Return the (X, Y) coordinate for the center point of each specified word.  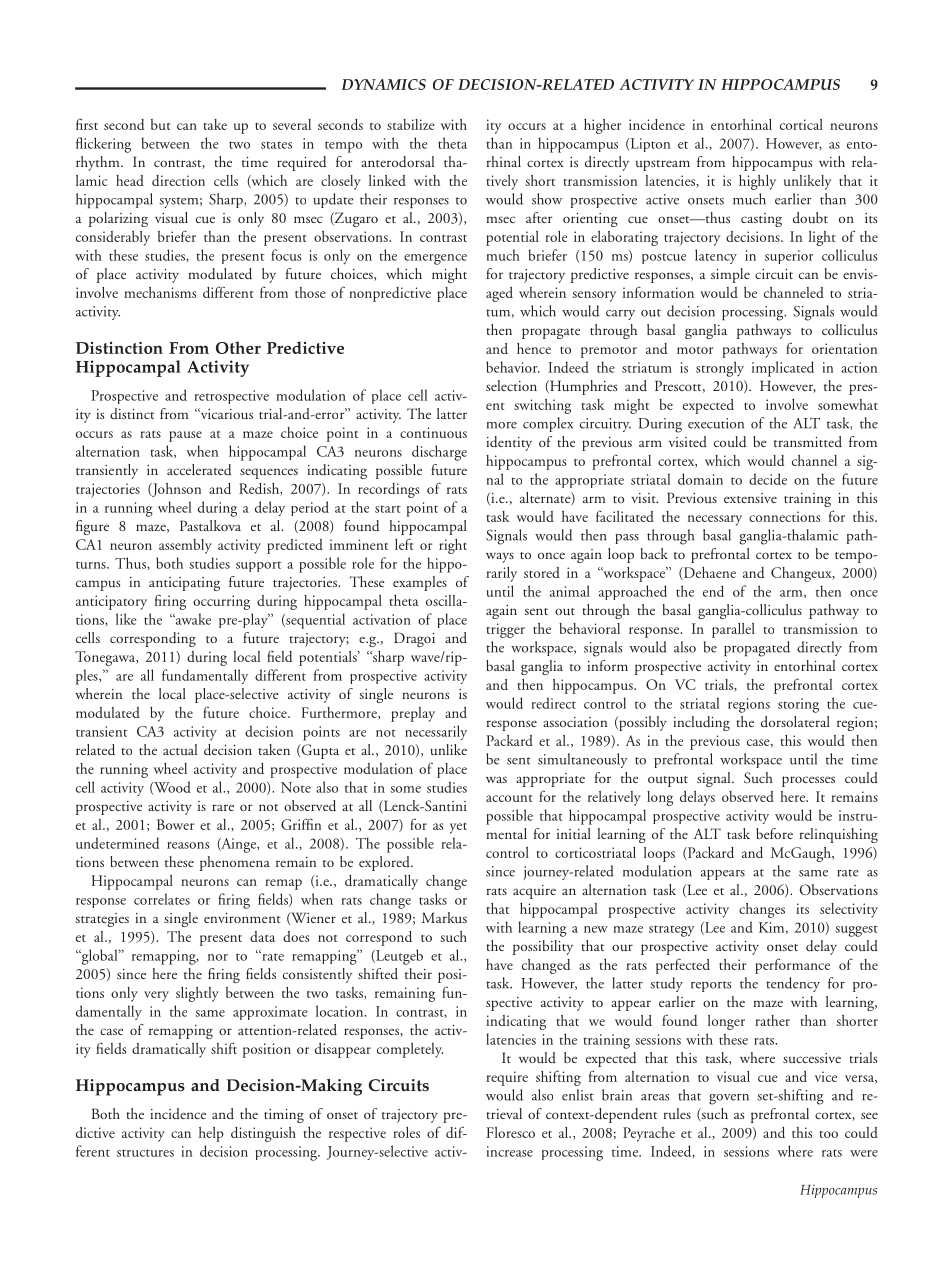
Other (238, 347)
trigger (506, 630)
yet (458, 828)
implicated (783, 369)
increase (509, 1151)
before (774, 833)
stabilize (411, 124)
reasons (188, 845)
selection (511, 385)
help (211, 1134)
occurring (221, 602)
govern (729, 1099)
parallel (733, 630)
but (161, 124)
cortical (801, 124)
